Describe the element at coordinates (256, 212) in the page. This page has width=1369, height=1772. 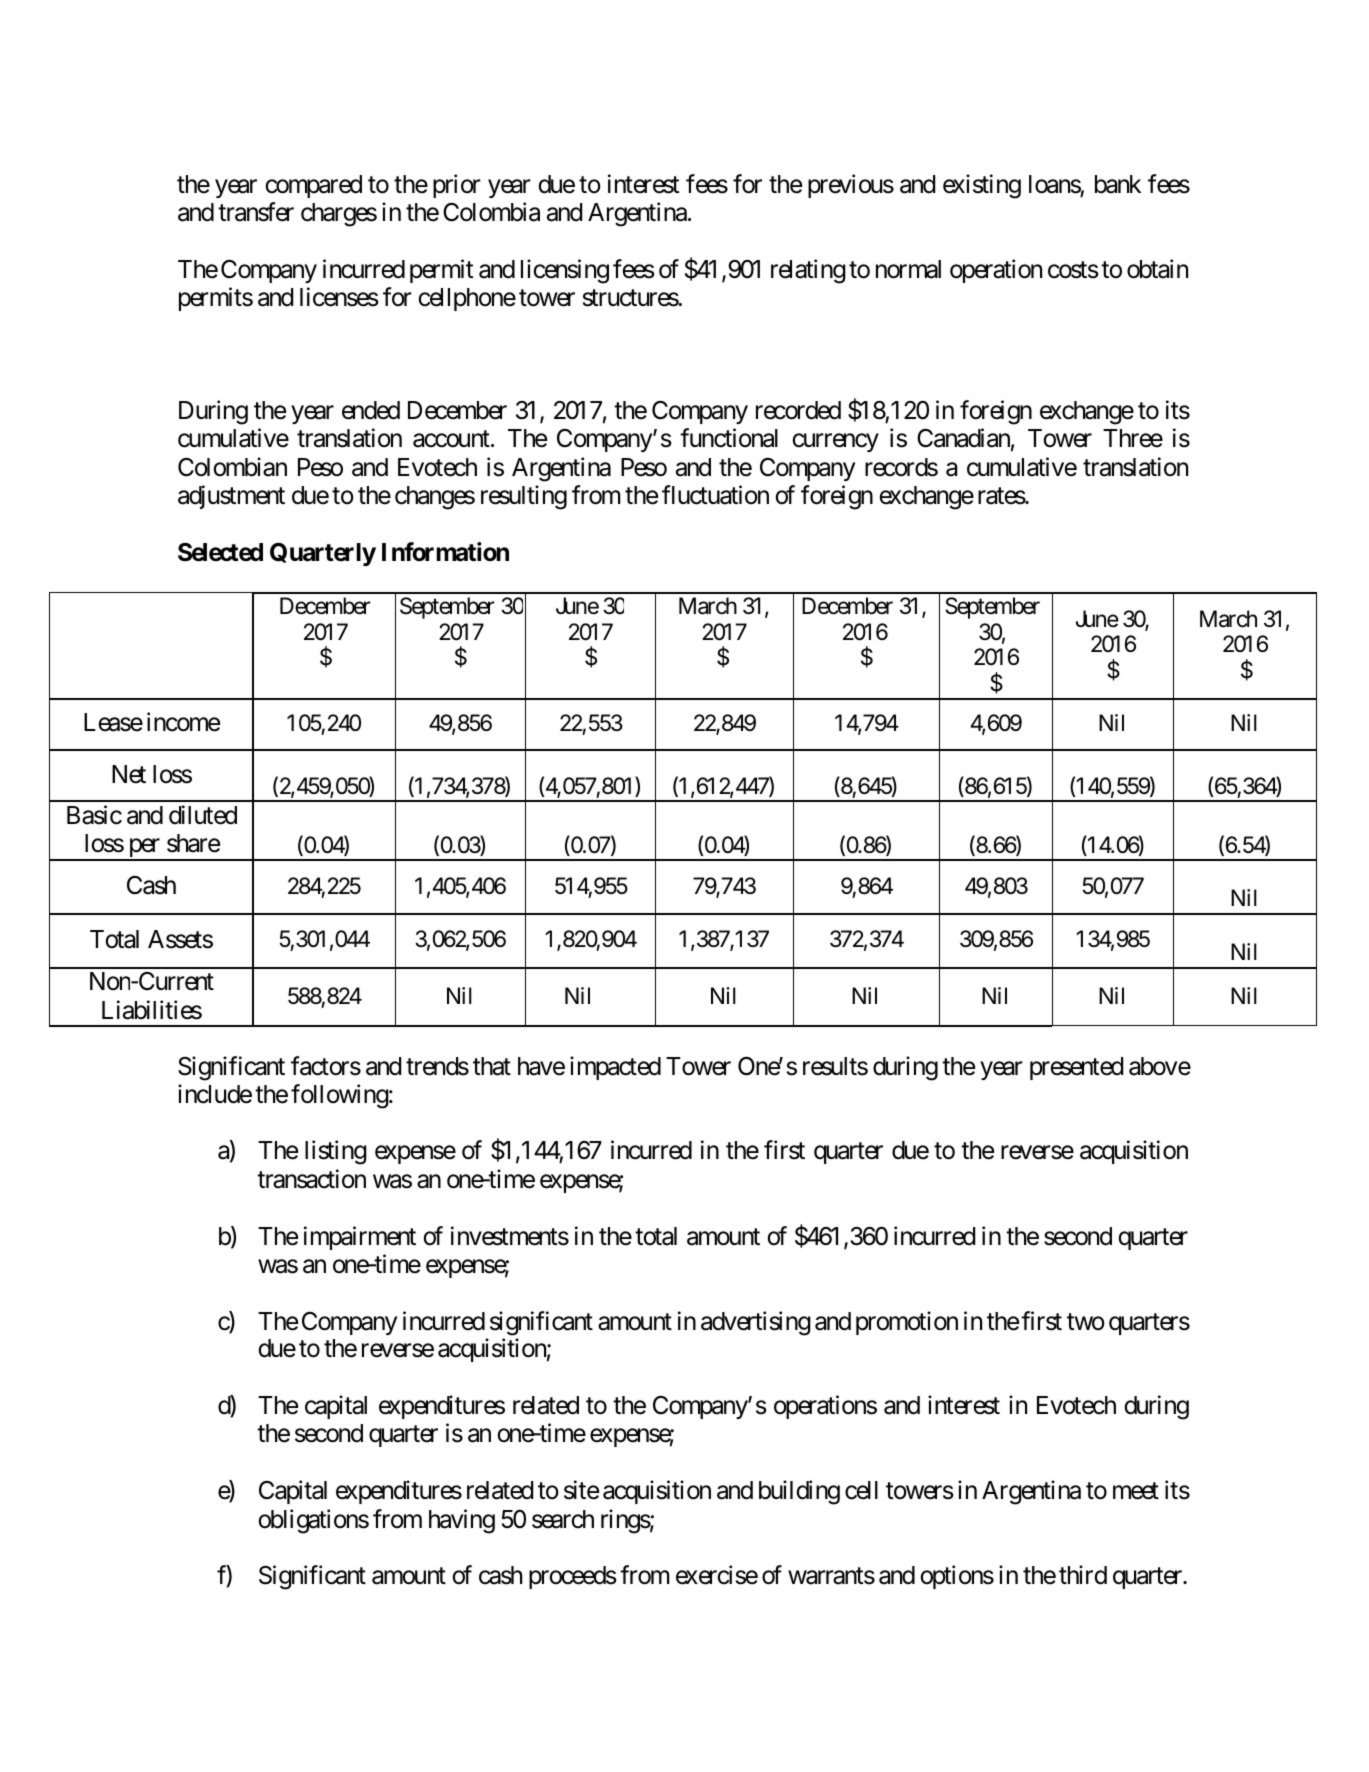
I see `transfer` at that location.
